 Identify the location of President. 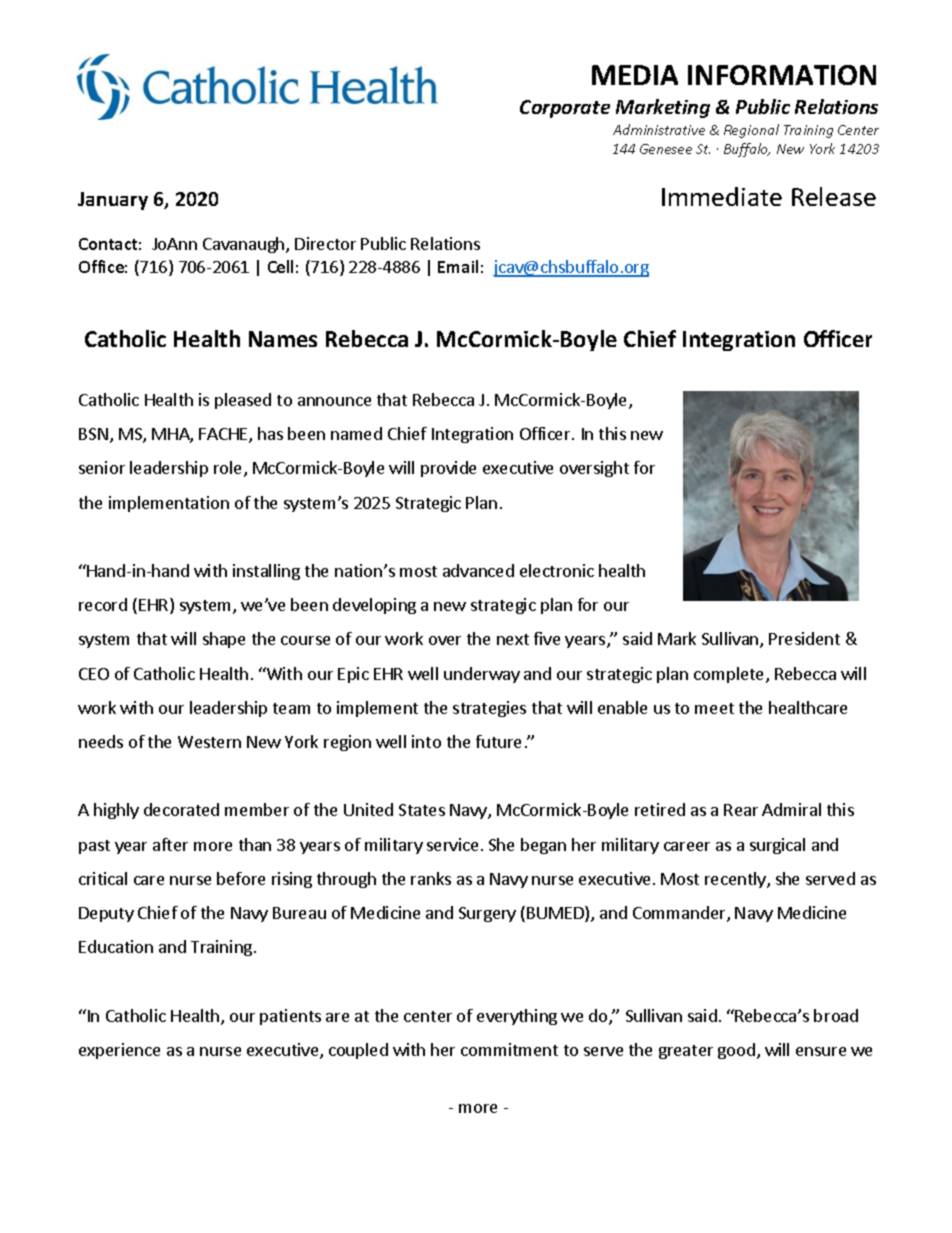
(804, 638).
